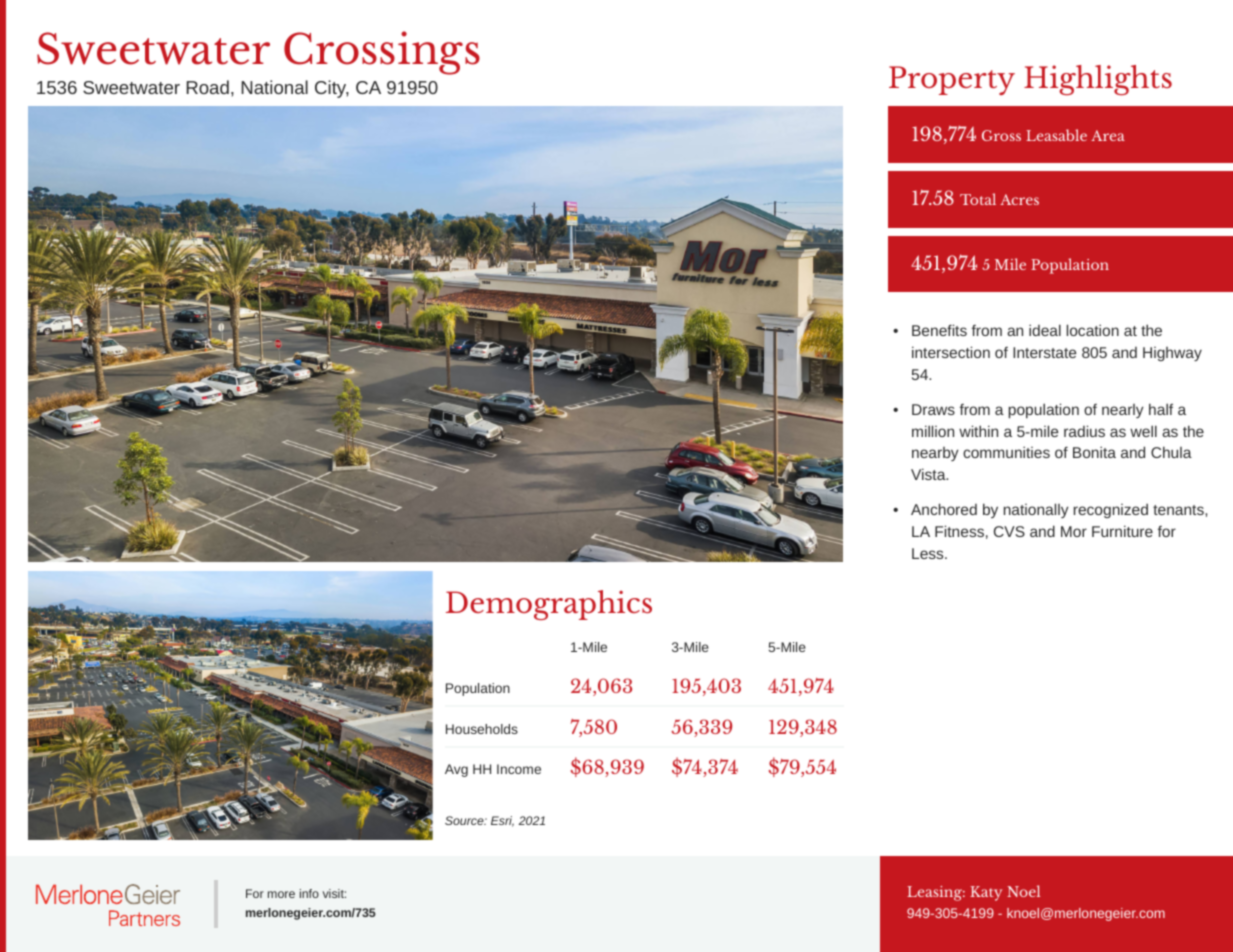 The height and width of the page is (952, 1233). What do you see at coordinates (207, 87) in the page?
I see `Road` at bounding box center [207, 87].
